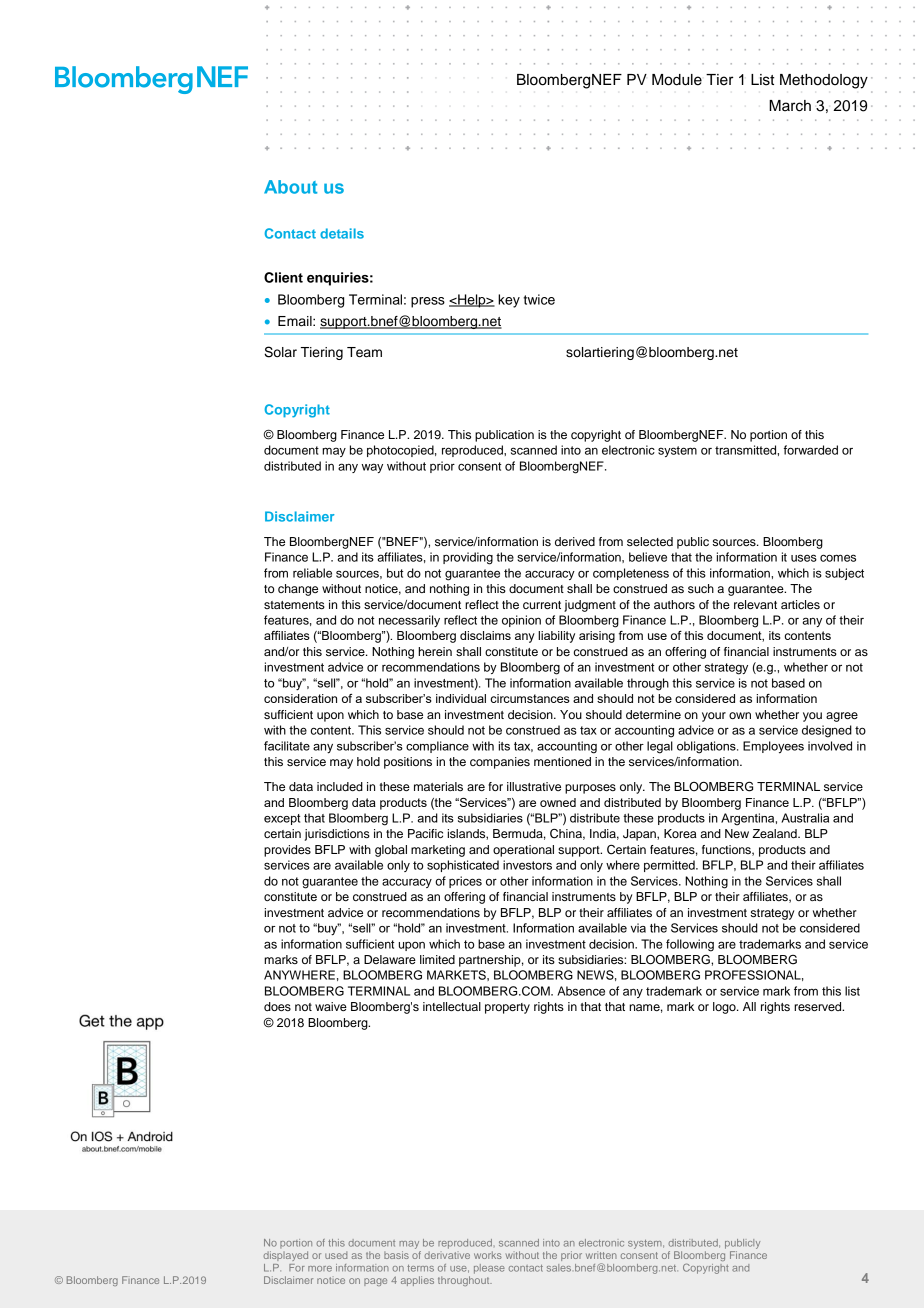  What do you see at coordinates (790, 106) in the screenshot?
I see `March` at bounding box center [790, 106].
